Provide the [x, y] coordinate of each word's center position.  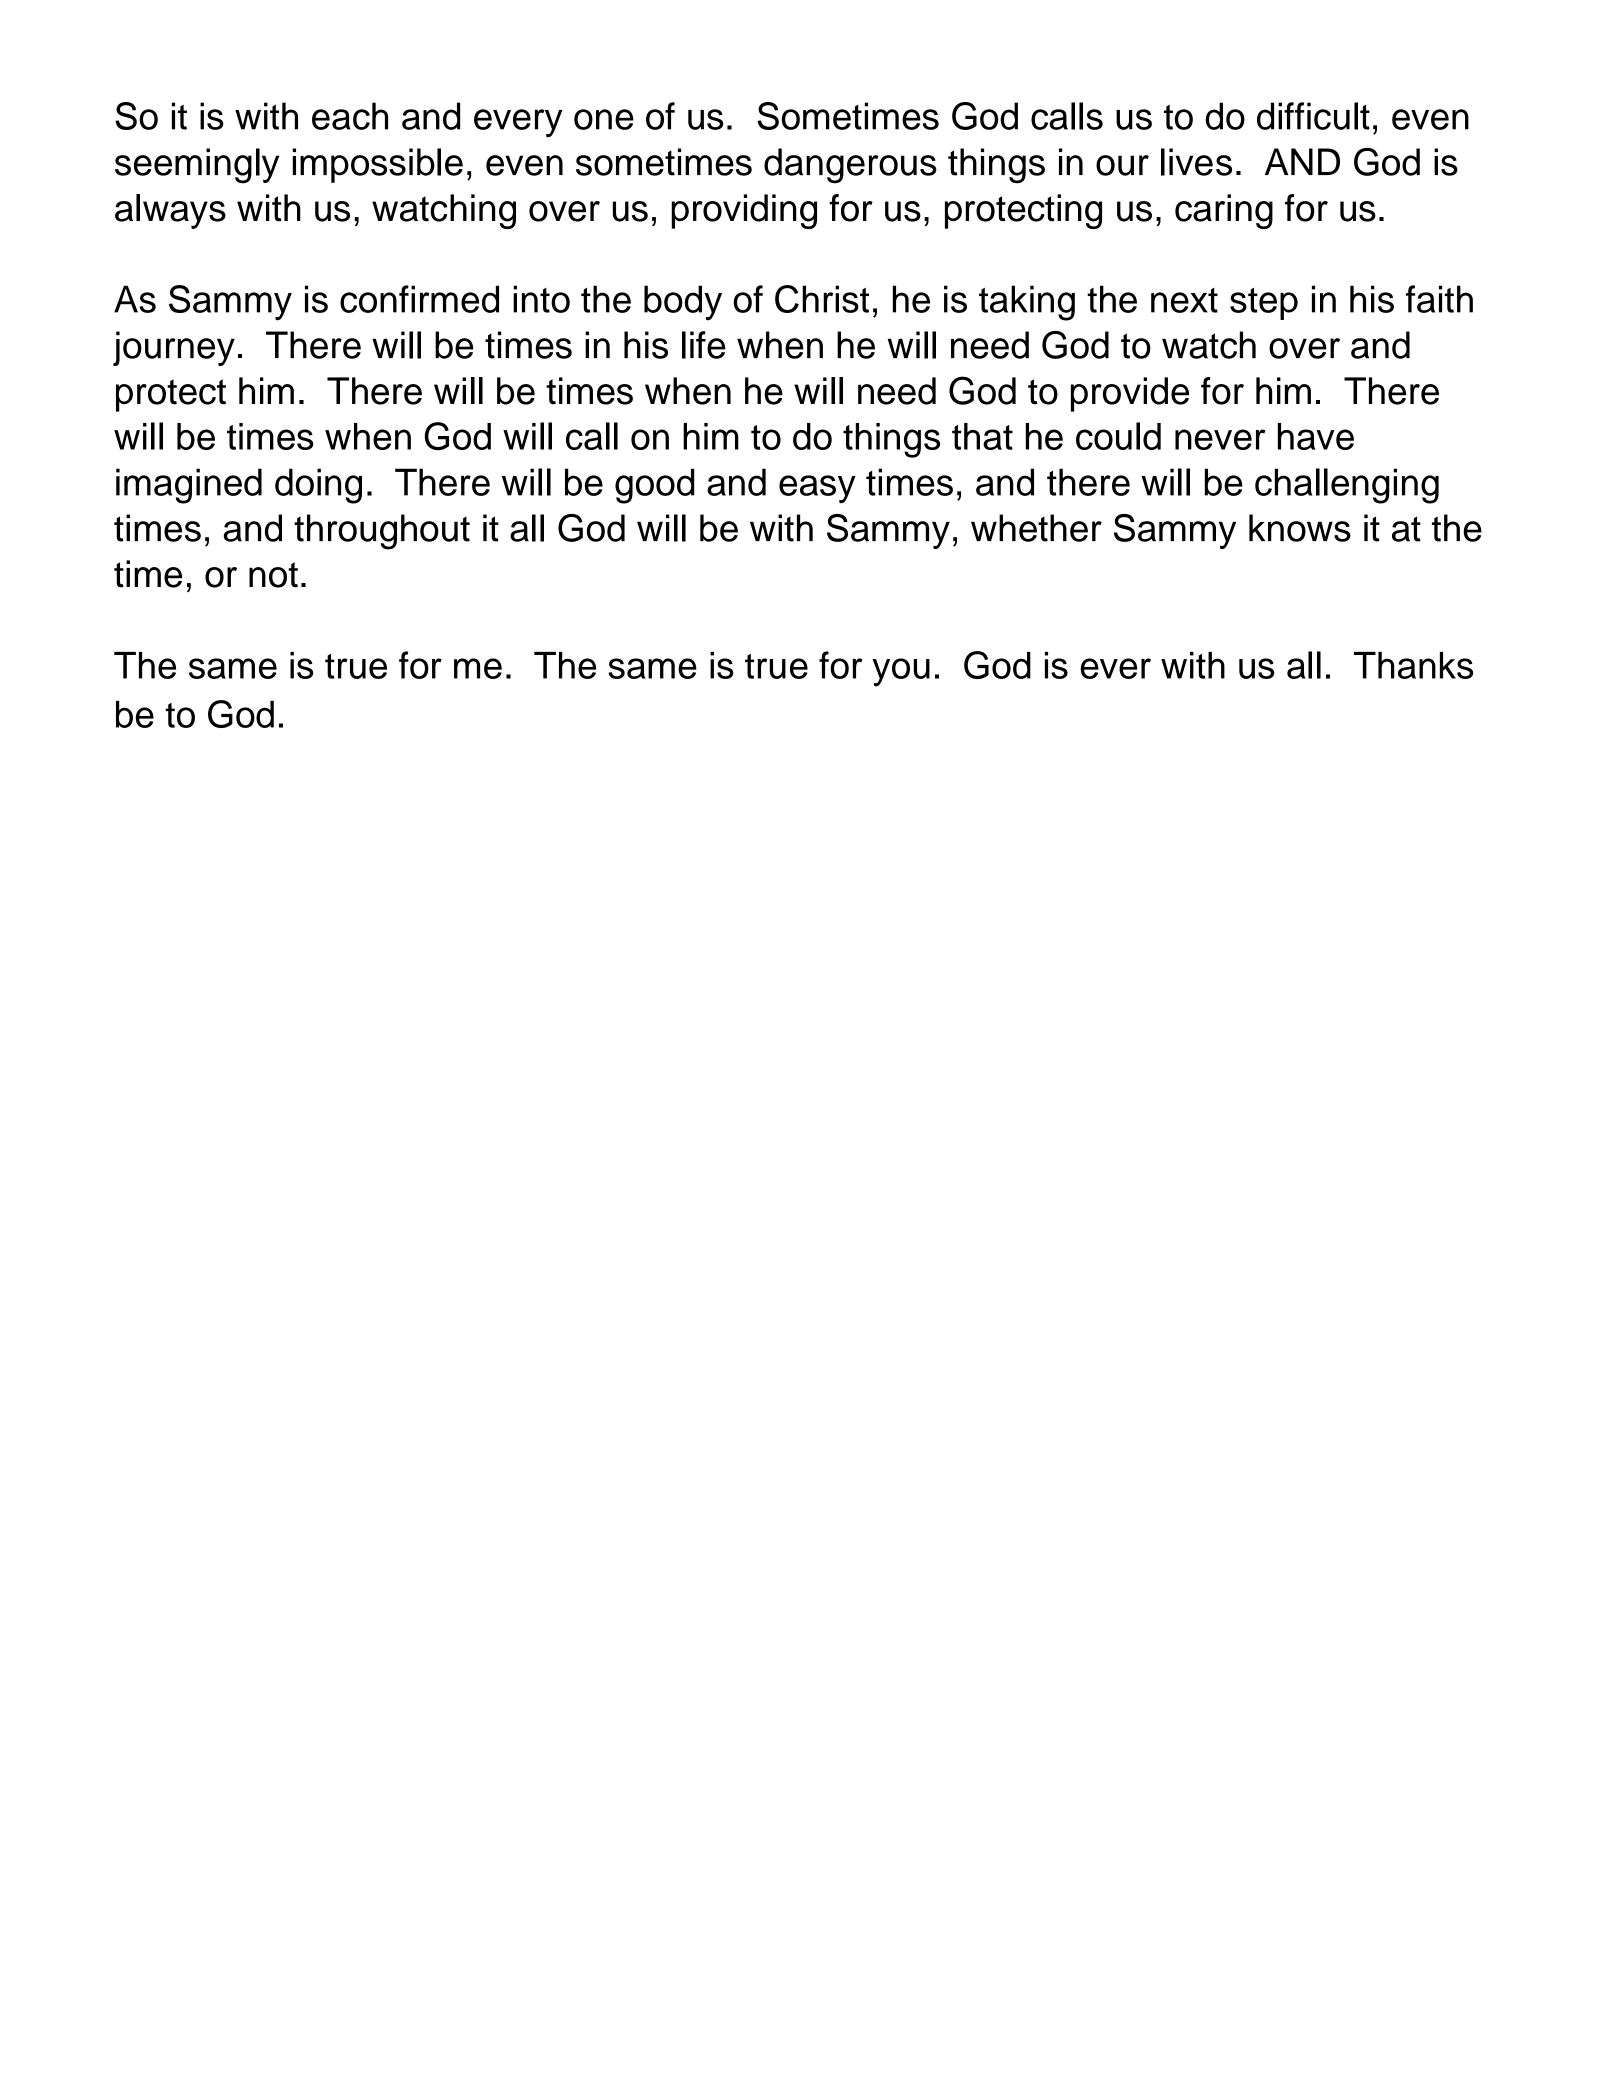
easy [817, 489]
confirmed [419, 299]
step [1264, 304]
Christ [822, 299]
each [350, 116]
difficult [1313, 116]
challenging [1347, 486]
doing [318, 486]
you [901, 672]
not [273, 575]
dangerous [850, 166]
